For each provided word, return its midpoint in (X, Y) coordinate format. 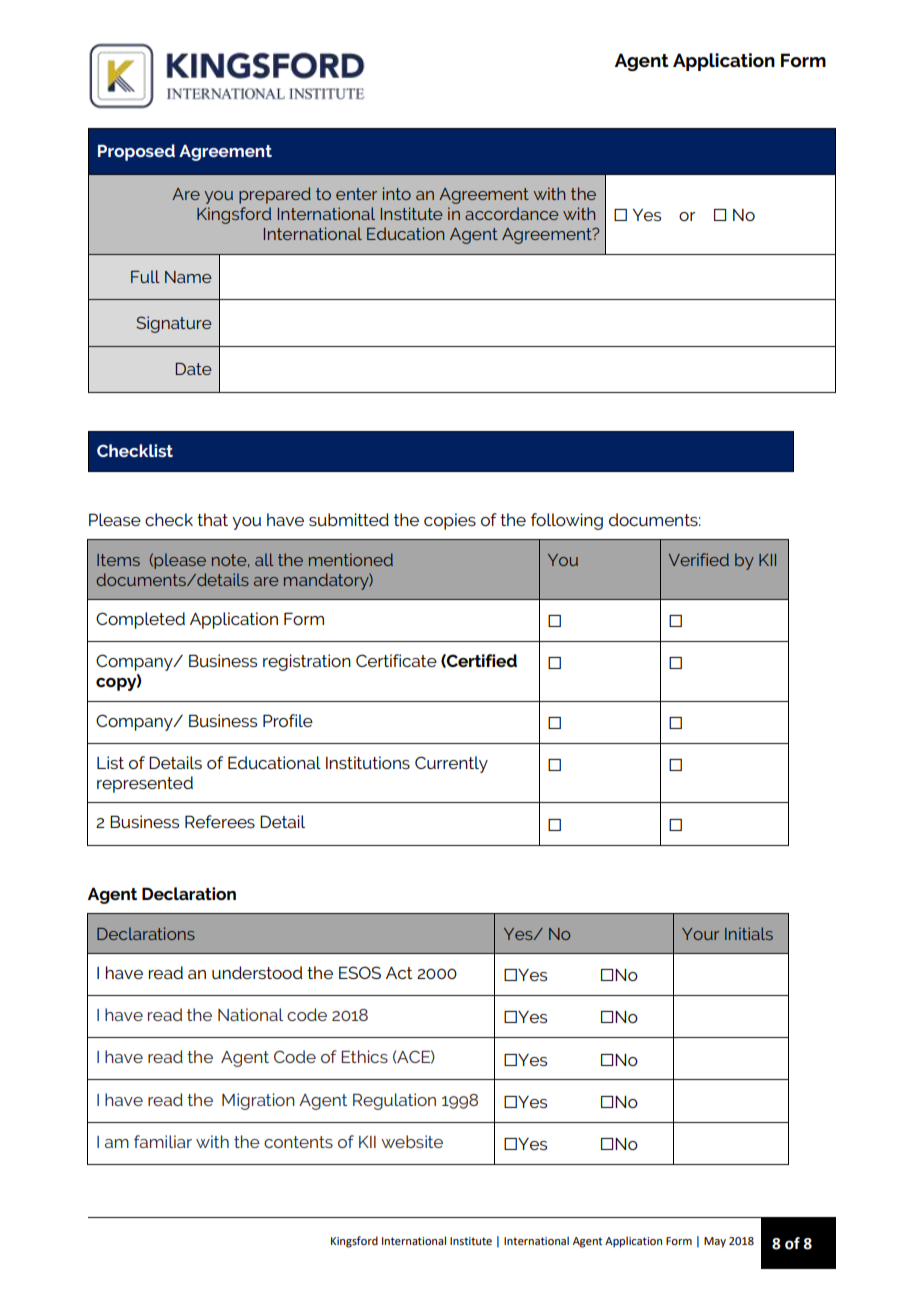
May (715, 1242)
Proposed (136, 152)
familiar (163, 1141)
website (412, 1141)
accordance (512, 213)
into (397, 193)
